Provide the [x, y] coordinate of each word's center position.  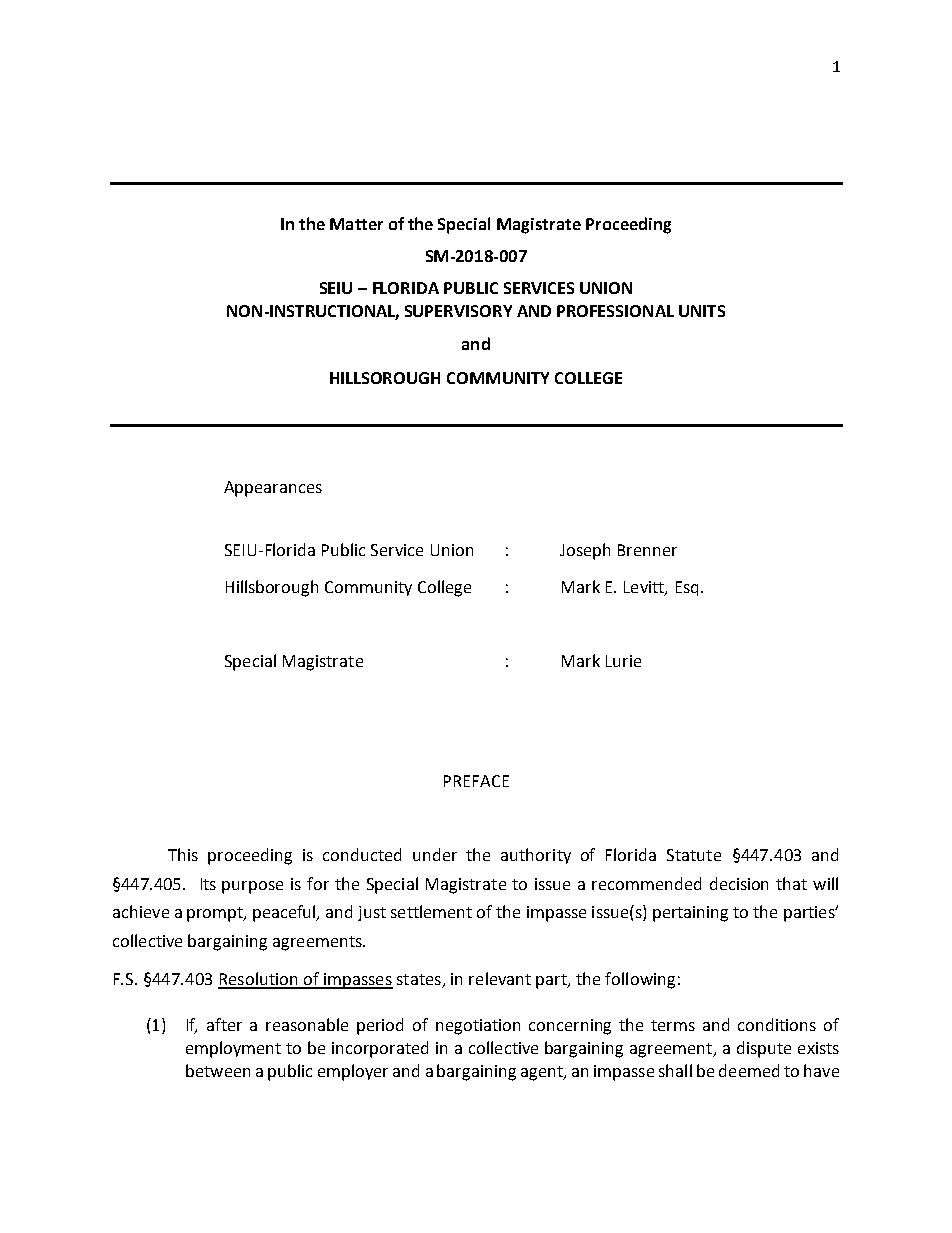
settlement [431, 911]
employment [233, 1049]
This [183, 854]
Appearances [273, 489]
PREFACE [476, 781]
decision [739, 883]
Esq [687, 588]
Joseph [585, 551]
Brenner [647, 550]
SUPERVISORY [458, 311]
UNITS [702, 311]
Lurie [623, 661]
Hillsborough [272, 588]
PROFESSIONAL [615, 311]
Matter [356, 224]
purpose [252, 887]
